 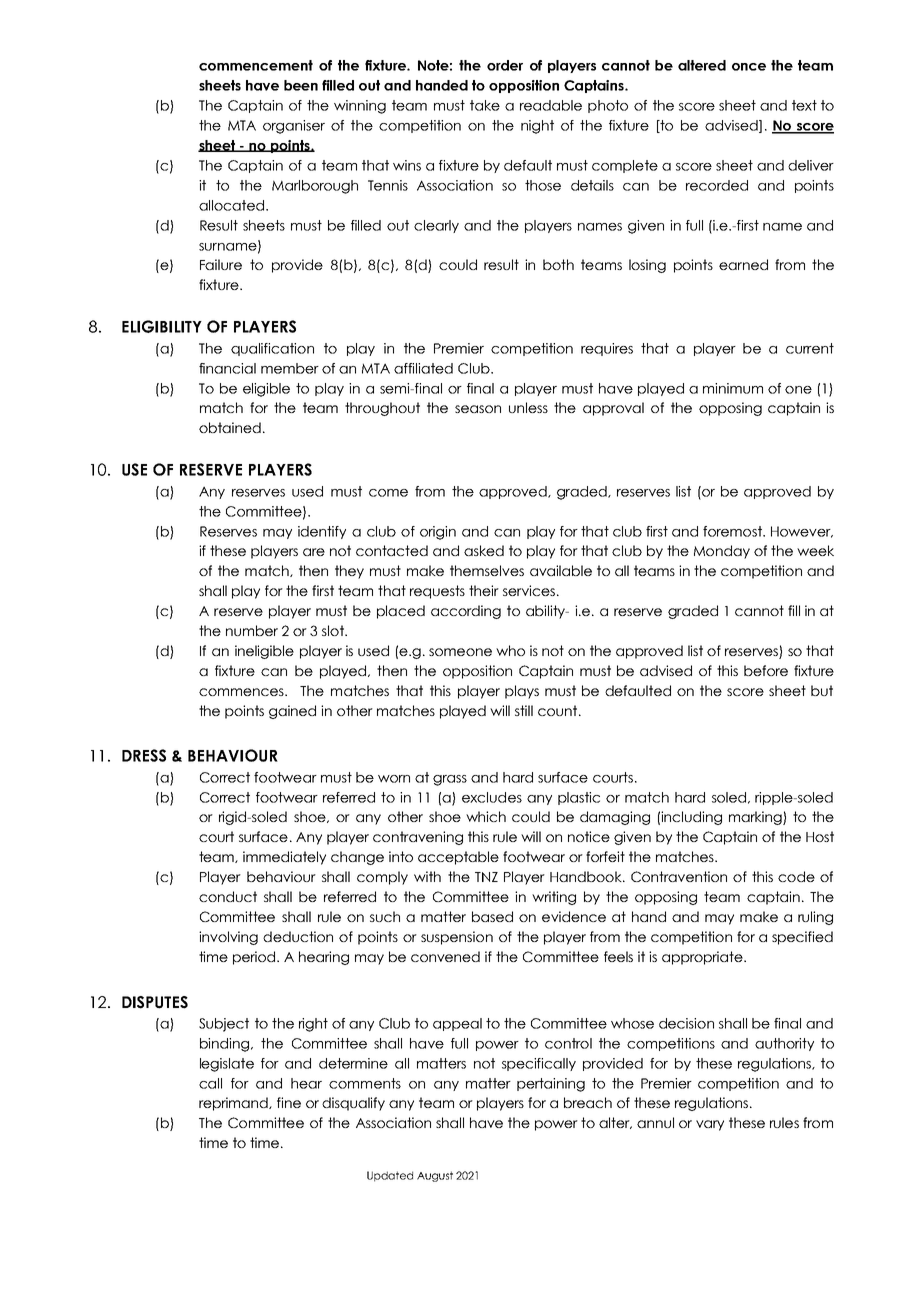 What do you see at coordinates (256, 65) in the screenshot?
I see `commencement` at bounding box center [256, 65].
